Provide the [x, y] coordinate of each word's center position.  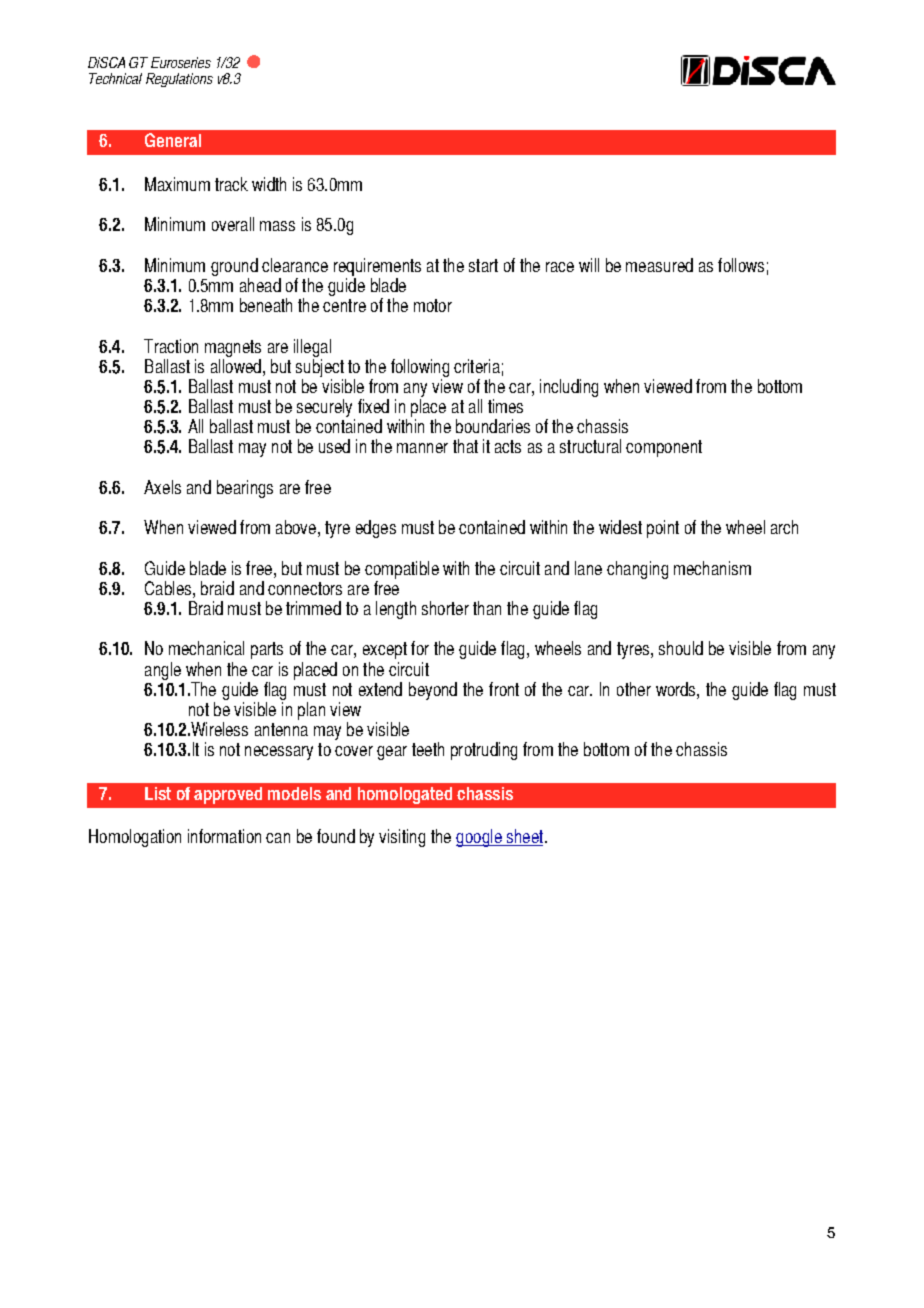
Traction [171, 346]
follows [741, 265]
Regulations [179, 80]
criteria [477, 366]
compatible [402, 570]
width [269, 184]
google [480, 838]
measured [659, 265]
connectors [305, 588]
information [224, 836]
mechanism [712, 568]
